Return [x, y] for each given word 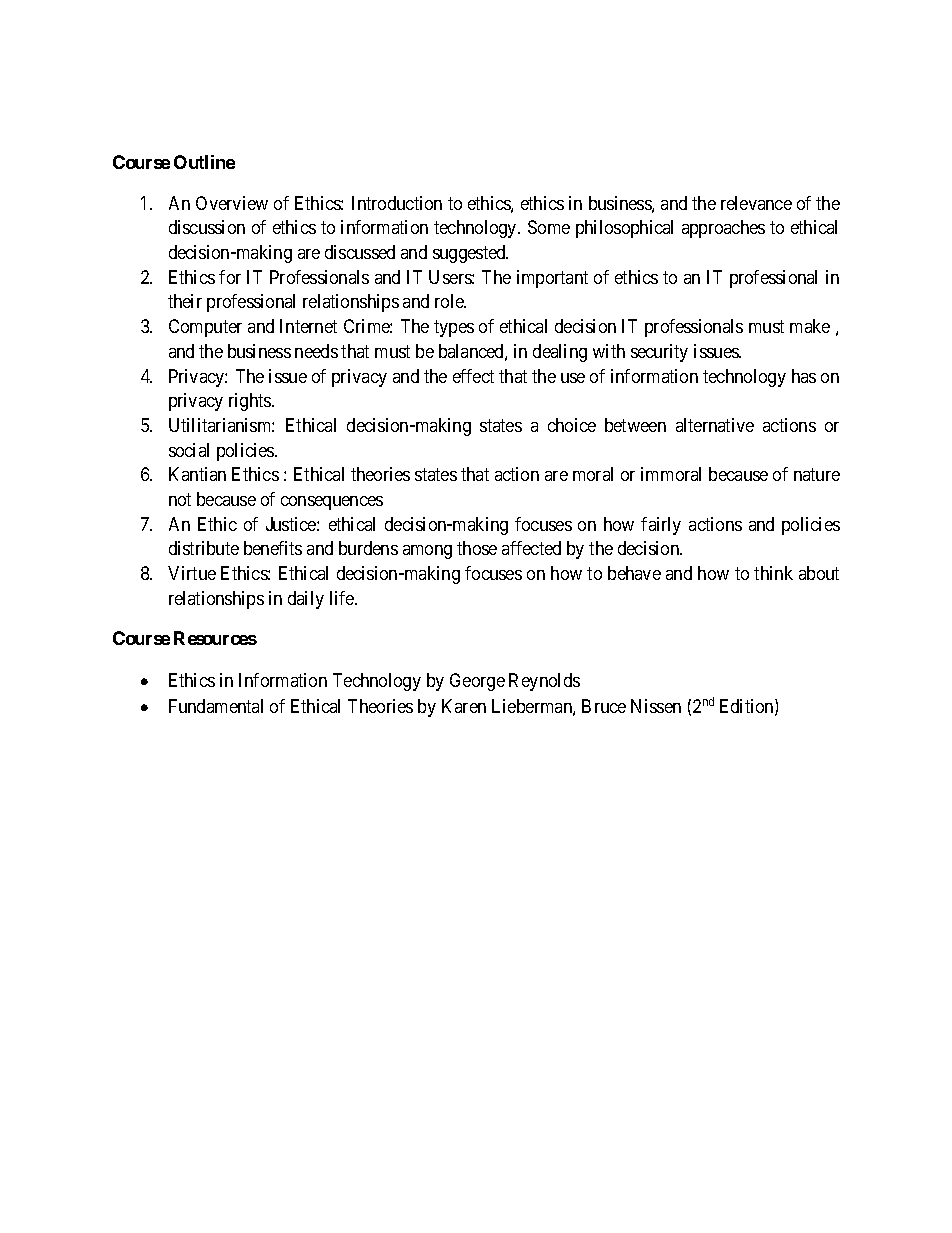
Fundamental [216, 706]
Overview [232, 203]
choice [572, 425]
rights [251, 402]
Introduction [397, 203]
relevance [756, 203]
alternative [715, 425]
